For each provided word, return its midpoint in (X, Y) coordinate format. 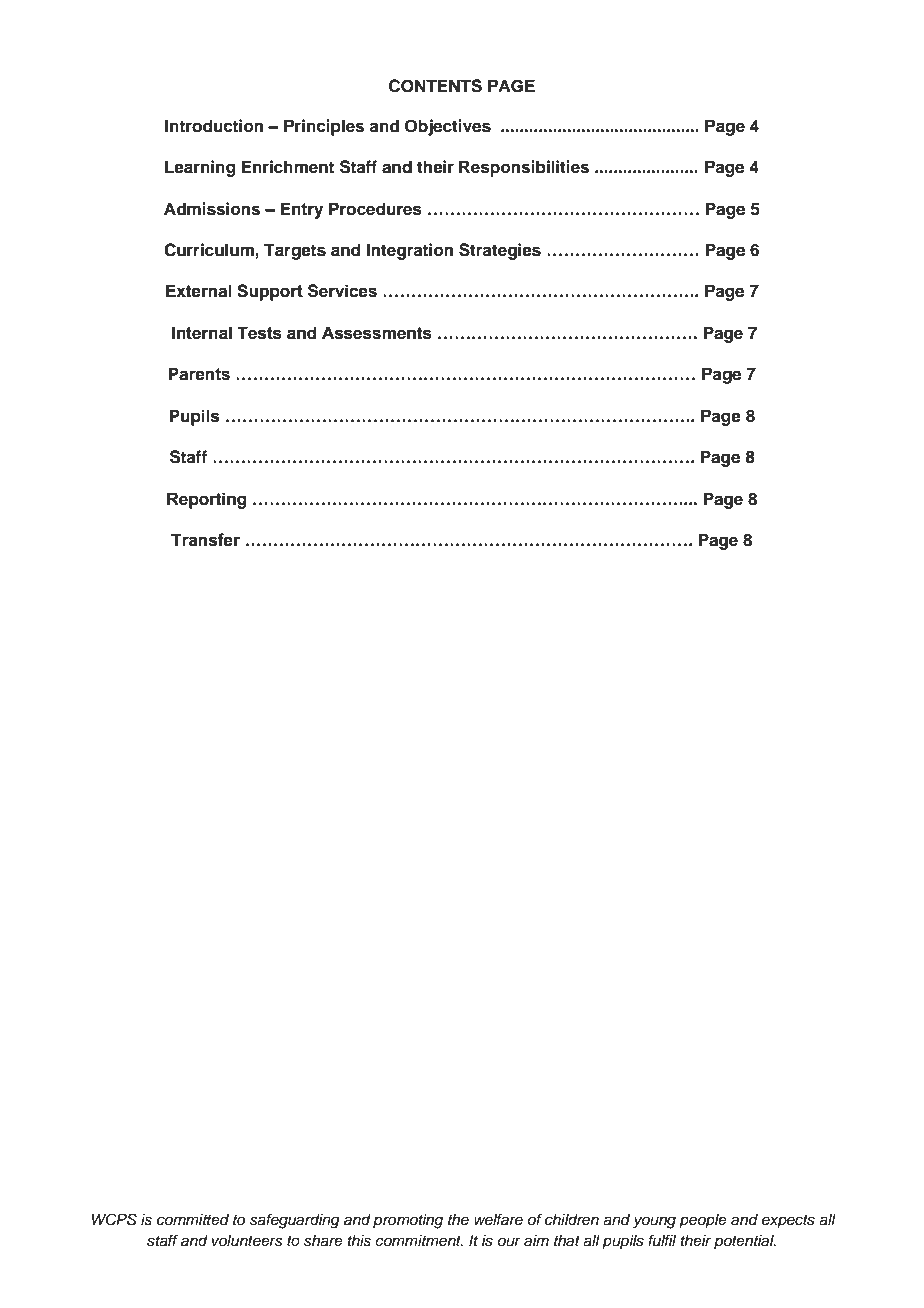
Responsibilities (524, 168)
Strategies (500, 251)
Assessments (377, 333)
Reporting (206, 500)
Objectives (448, 127)
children (572, 1220)
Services (342, 291)
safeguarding (295, 1221)
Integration (410, 251)
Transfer (205, 540)
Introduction (214, 126)
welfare (498, 1219)
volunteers (247, 1241)
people (703, 1221)
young (654, 1222)
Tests (259, 333)
